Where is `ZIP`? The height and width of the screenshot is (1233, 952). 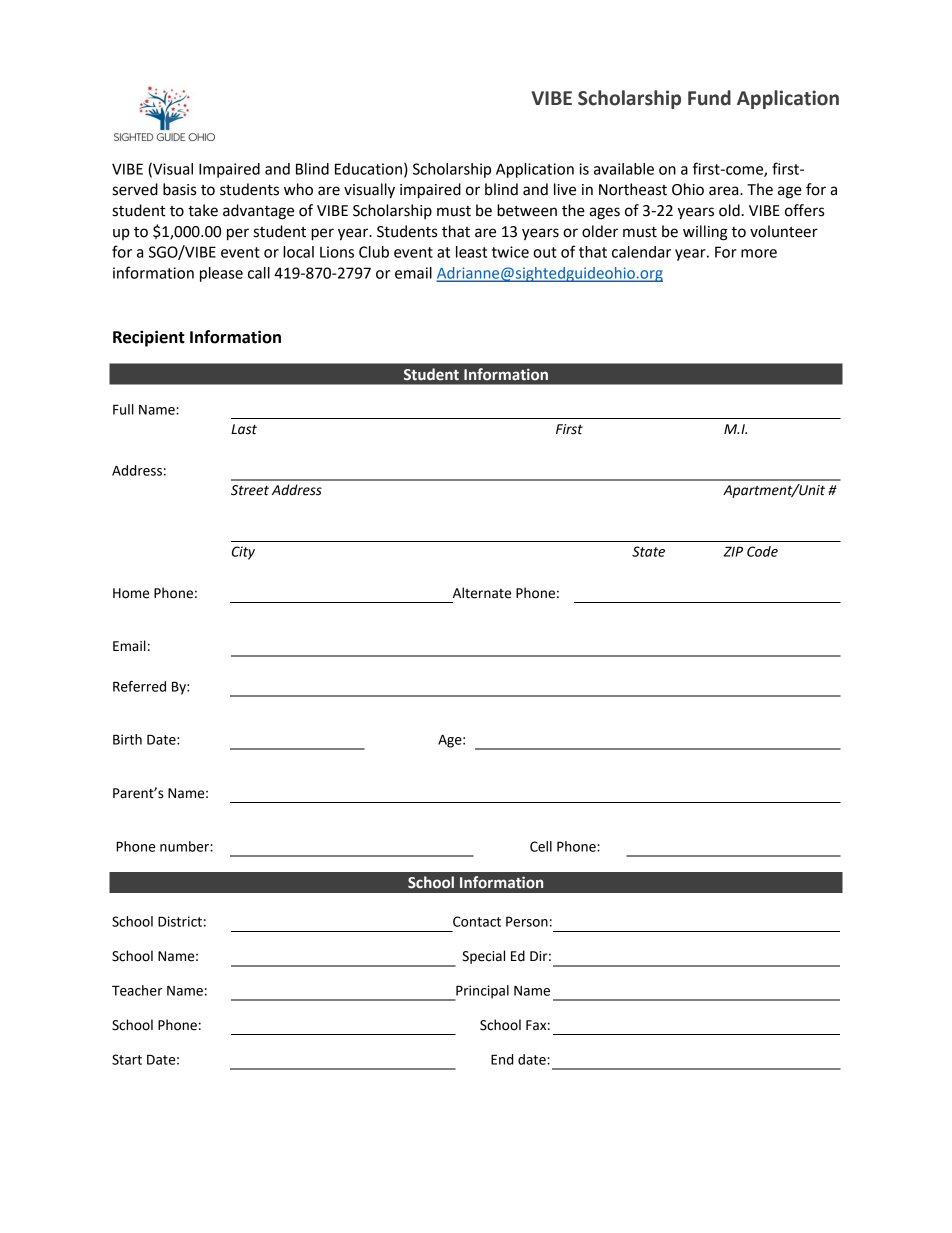
ZIP is located at coordinates (733, 551).
